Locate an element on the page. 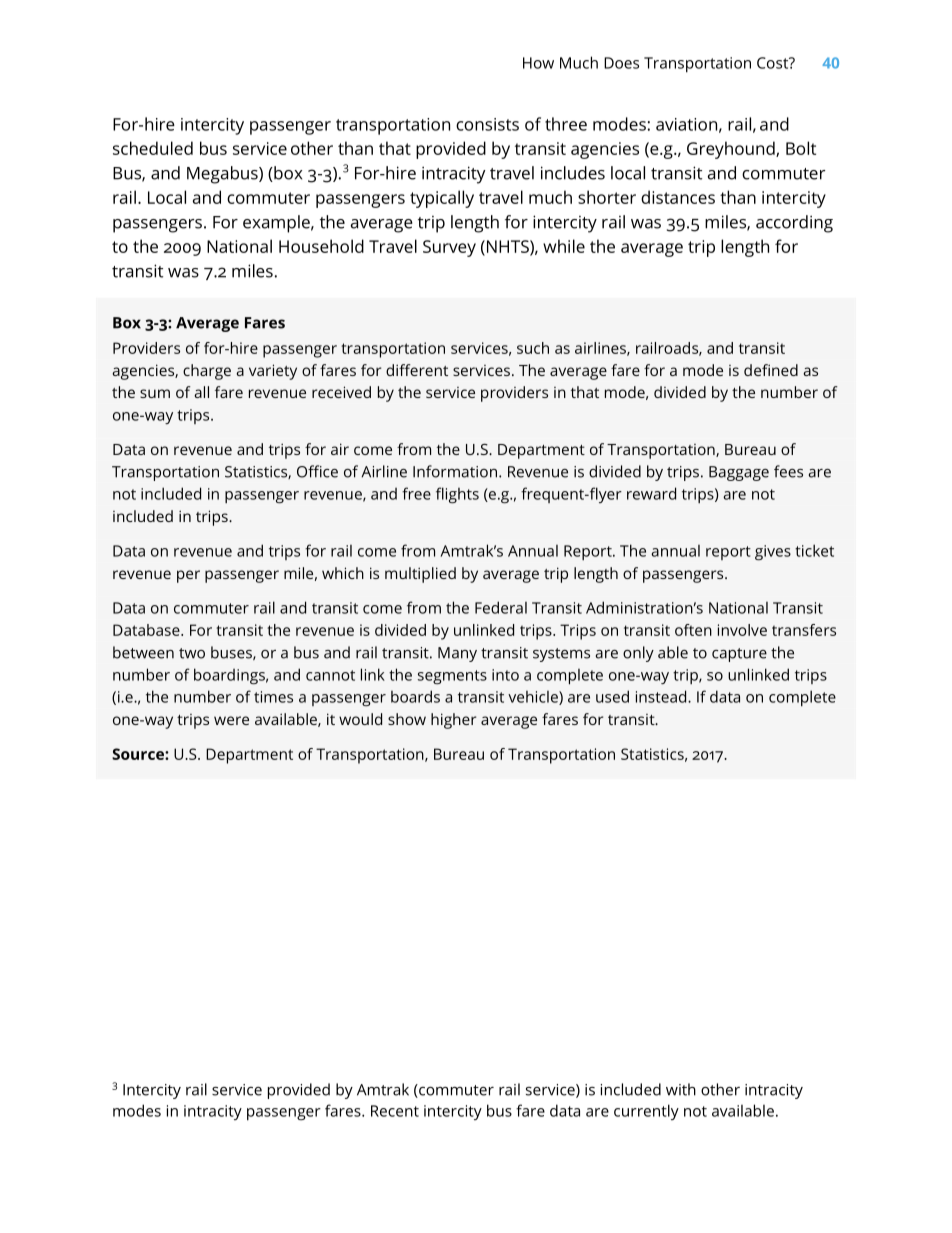  according is located at coordinates (794, 224).
